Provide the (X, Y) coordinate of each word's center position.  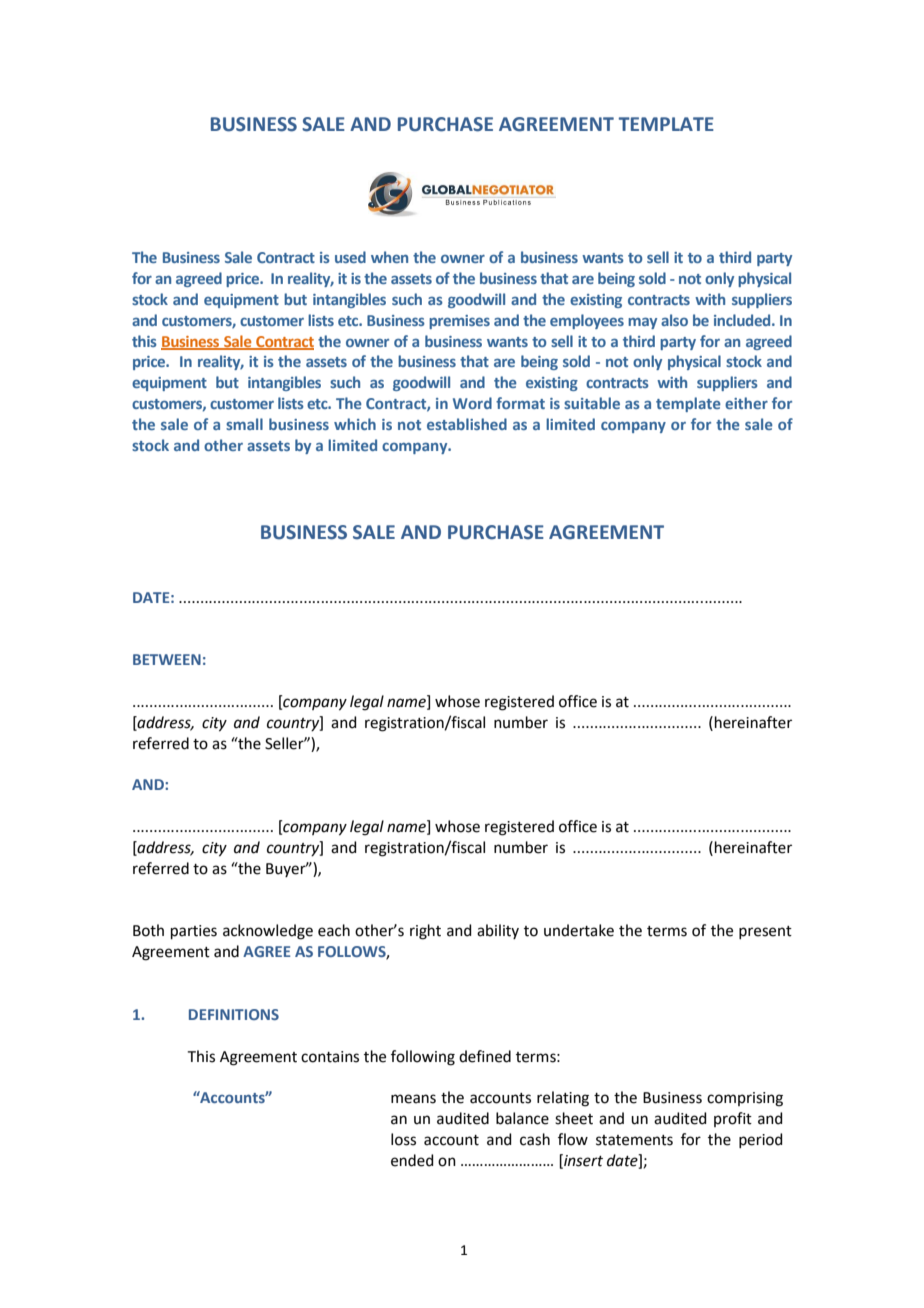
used (350, 257)
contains (330, 1057)
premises (459, 322)
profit (733, 1119)
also (674, 320)
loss (403, 1139)
